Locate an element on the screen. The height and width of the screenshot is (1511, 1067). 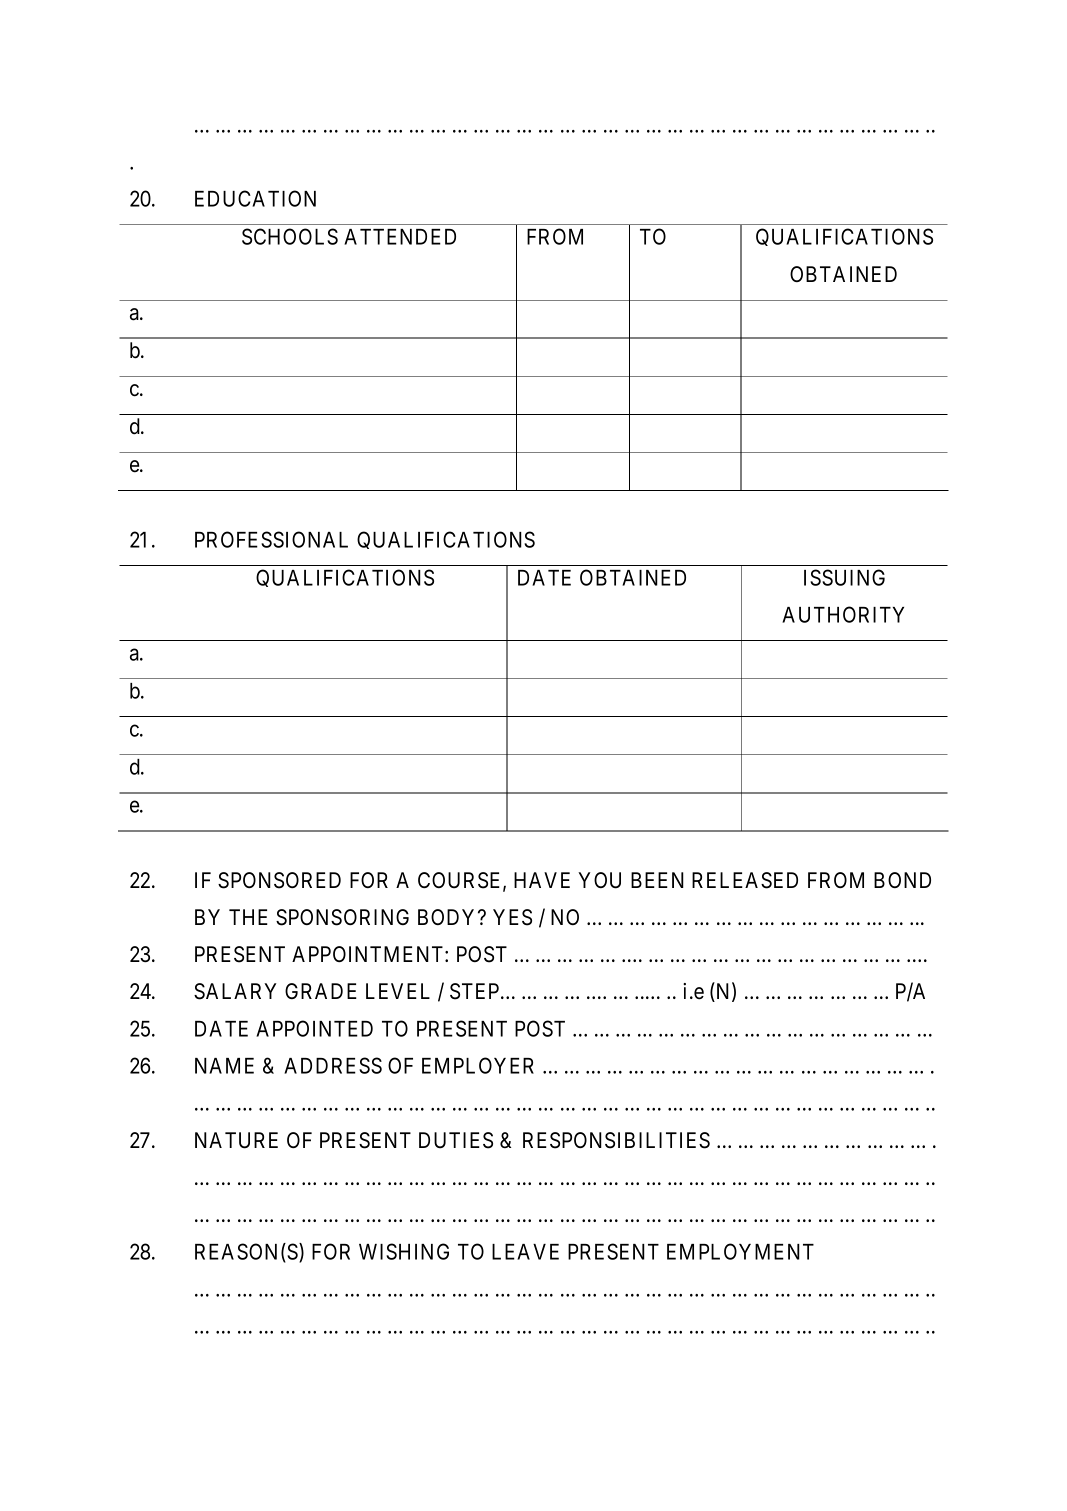
ISSUING is located at coordinates (844, 577).
